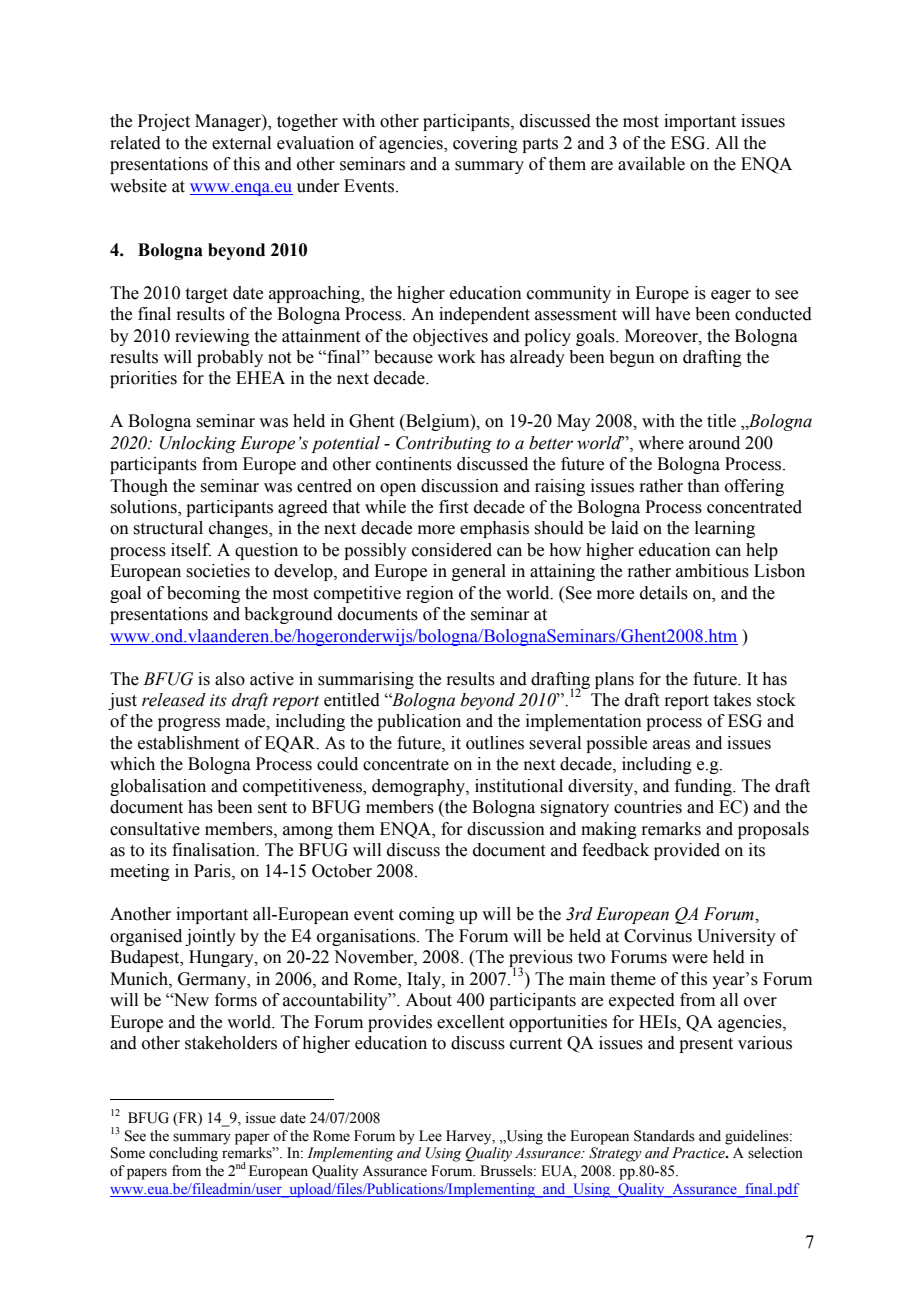 The image size is (924, 1308). Describe the element at coordinates (230, 358) in the document. I see `probably` at that location.
